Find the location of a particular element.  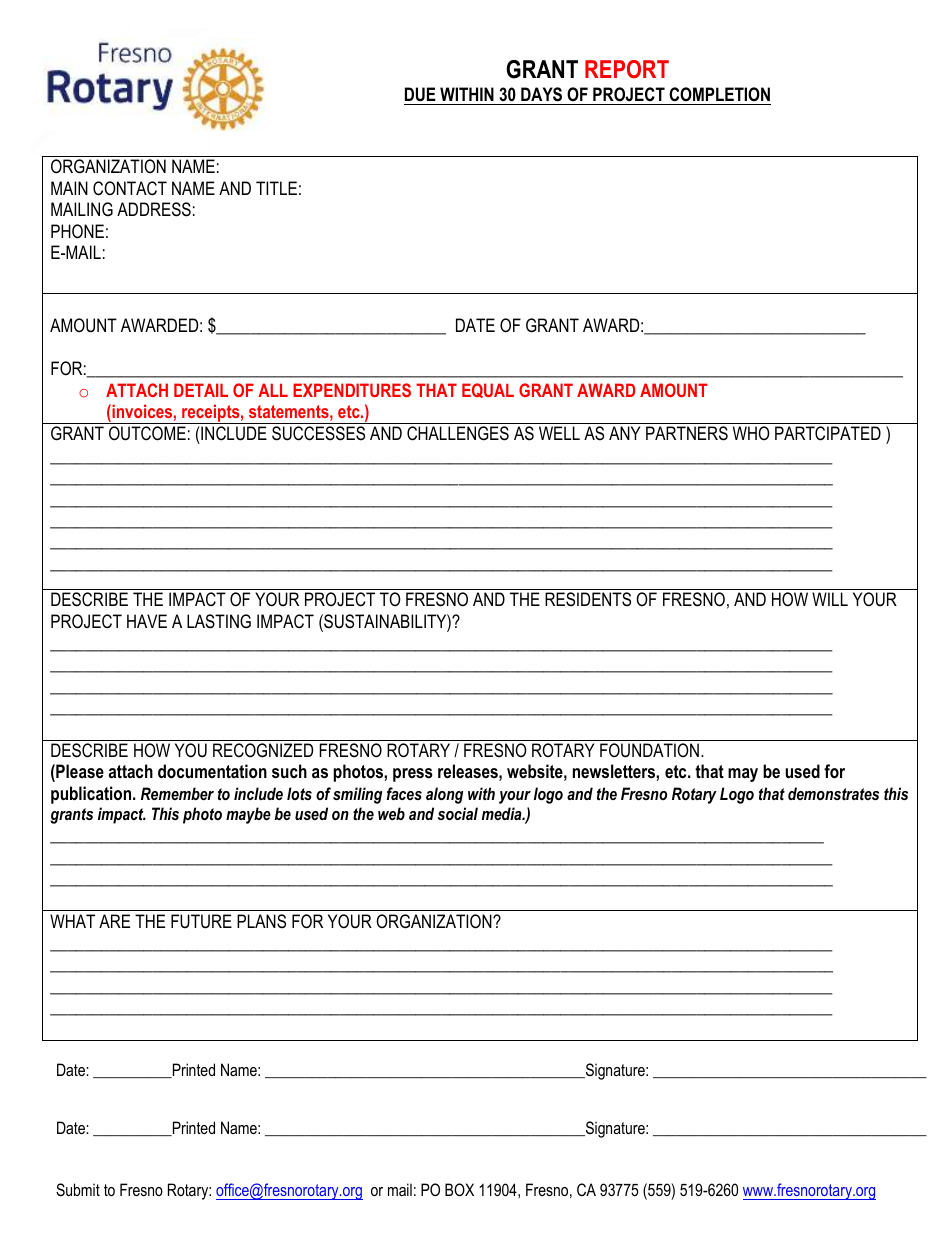

HAVE is located at coordinates (147, 621).
